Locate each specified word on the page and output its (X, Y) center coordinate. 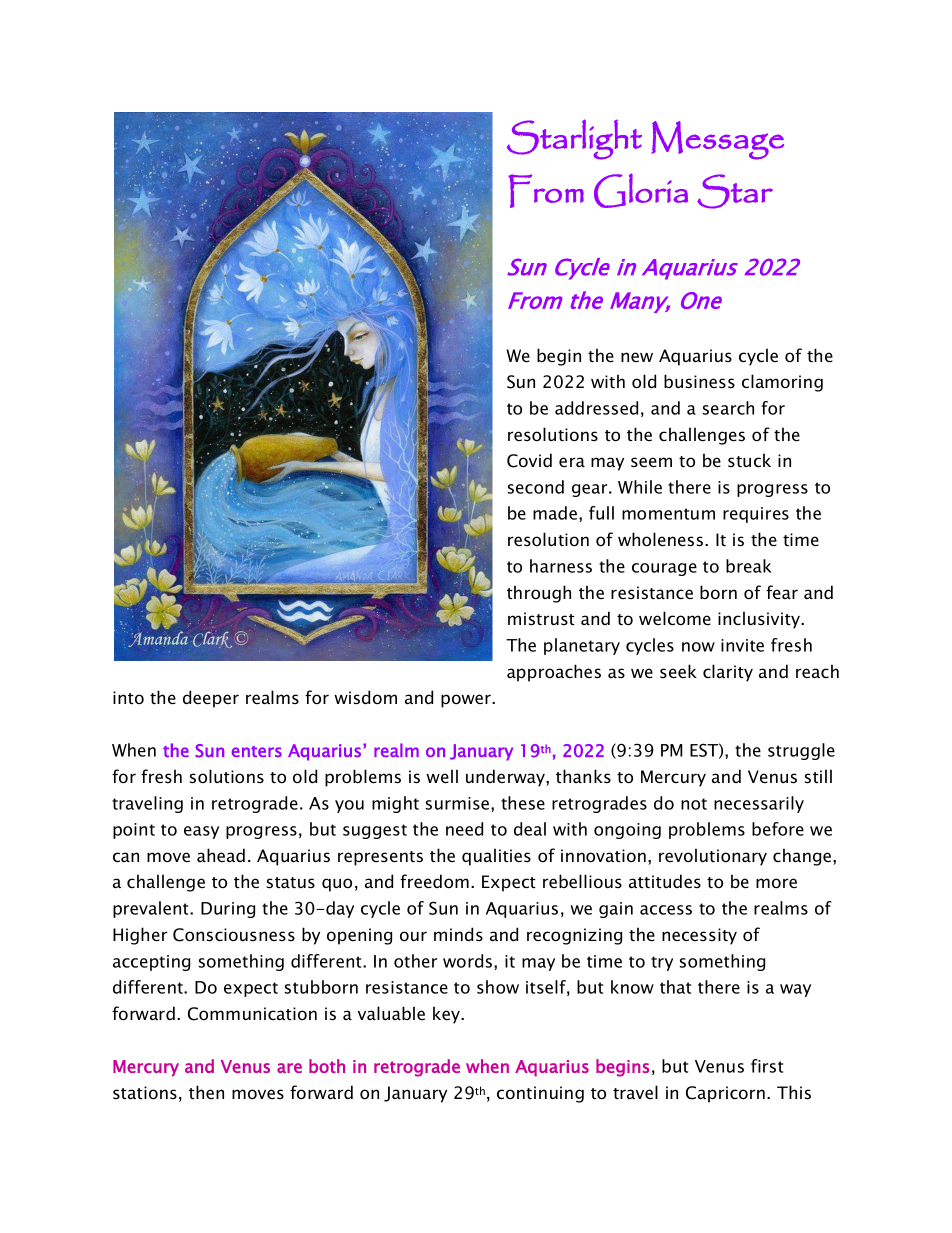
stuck (749, 460)
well (442, 776)
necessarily (759, 804)
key (448, 1015)
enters (256, 751)
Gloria (641, 190)
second (536, 487)
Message (717, 140)
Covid (529, 460)
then (206, 1092)
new (637, 357)
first (767, 1066)
